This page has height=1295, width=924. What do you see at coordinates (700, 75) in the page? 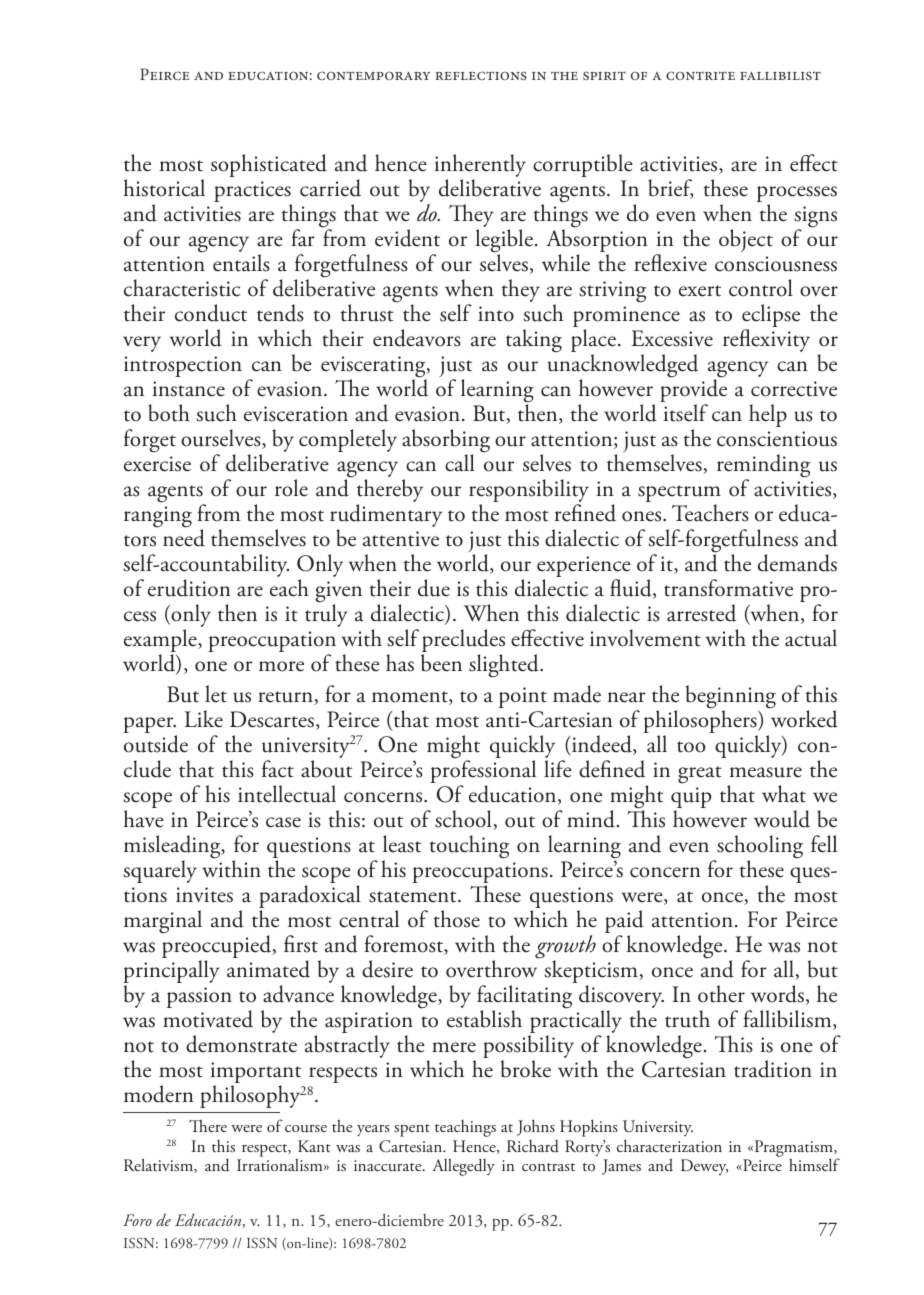
I see `contrite` at bounding box center [700, 75].
